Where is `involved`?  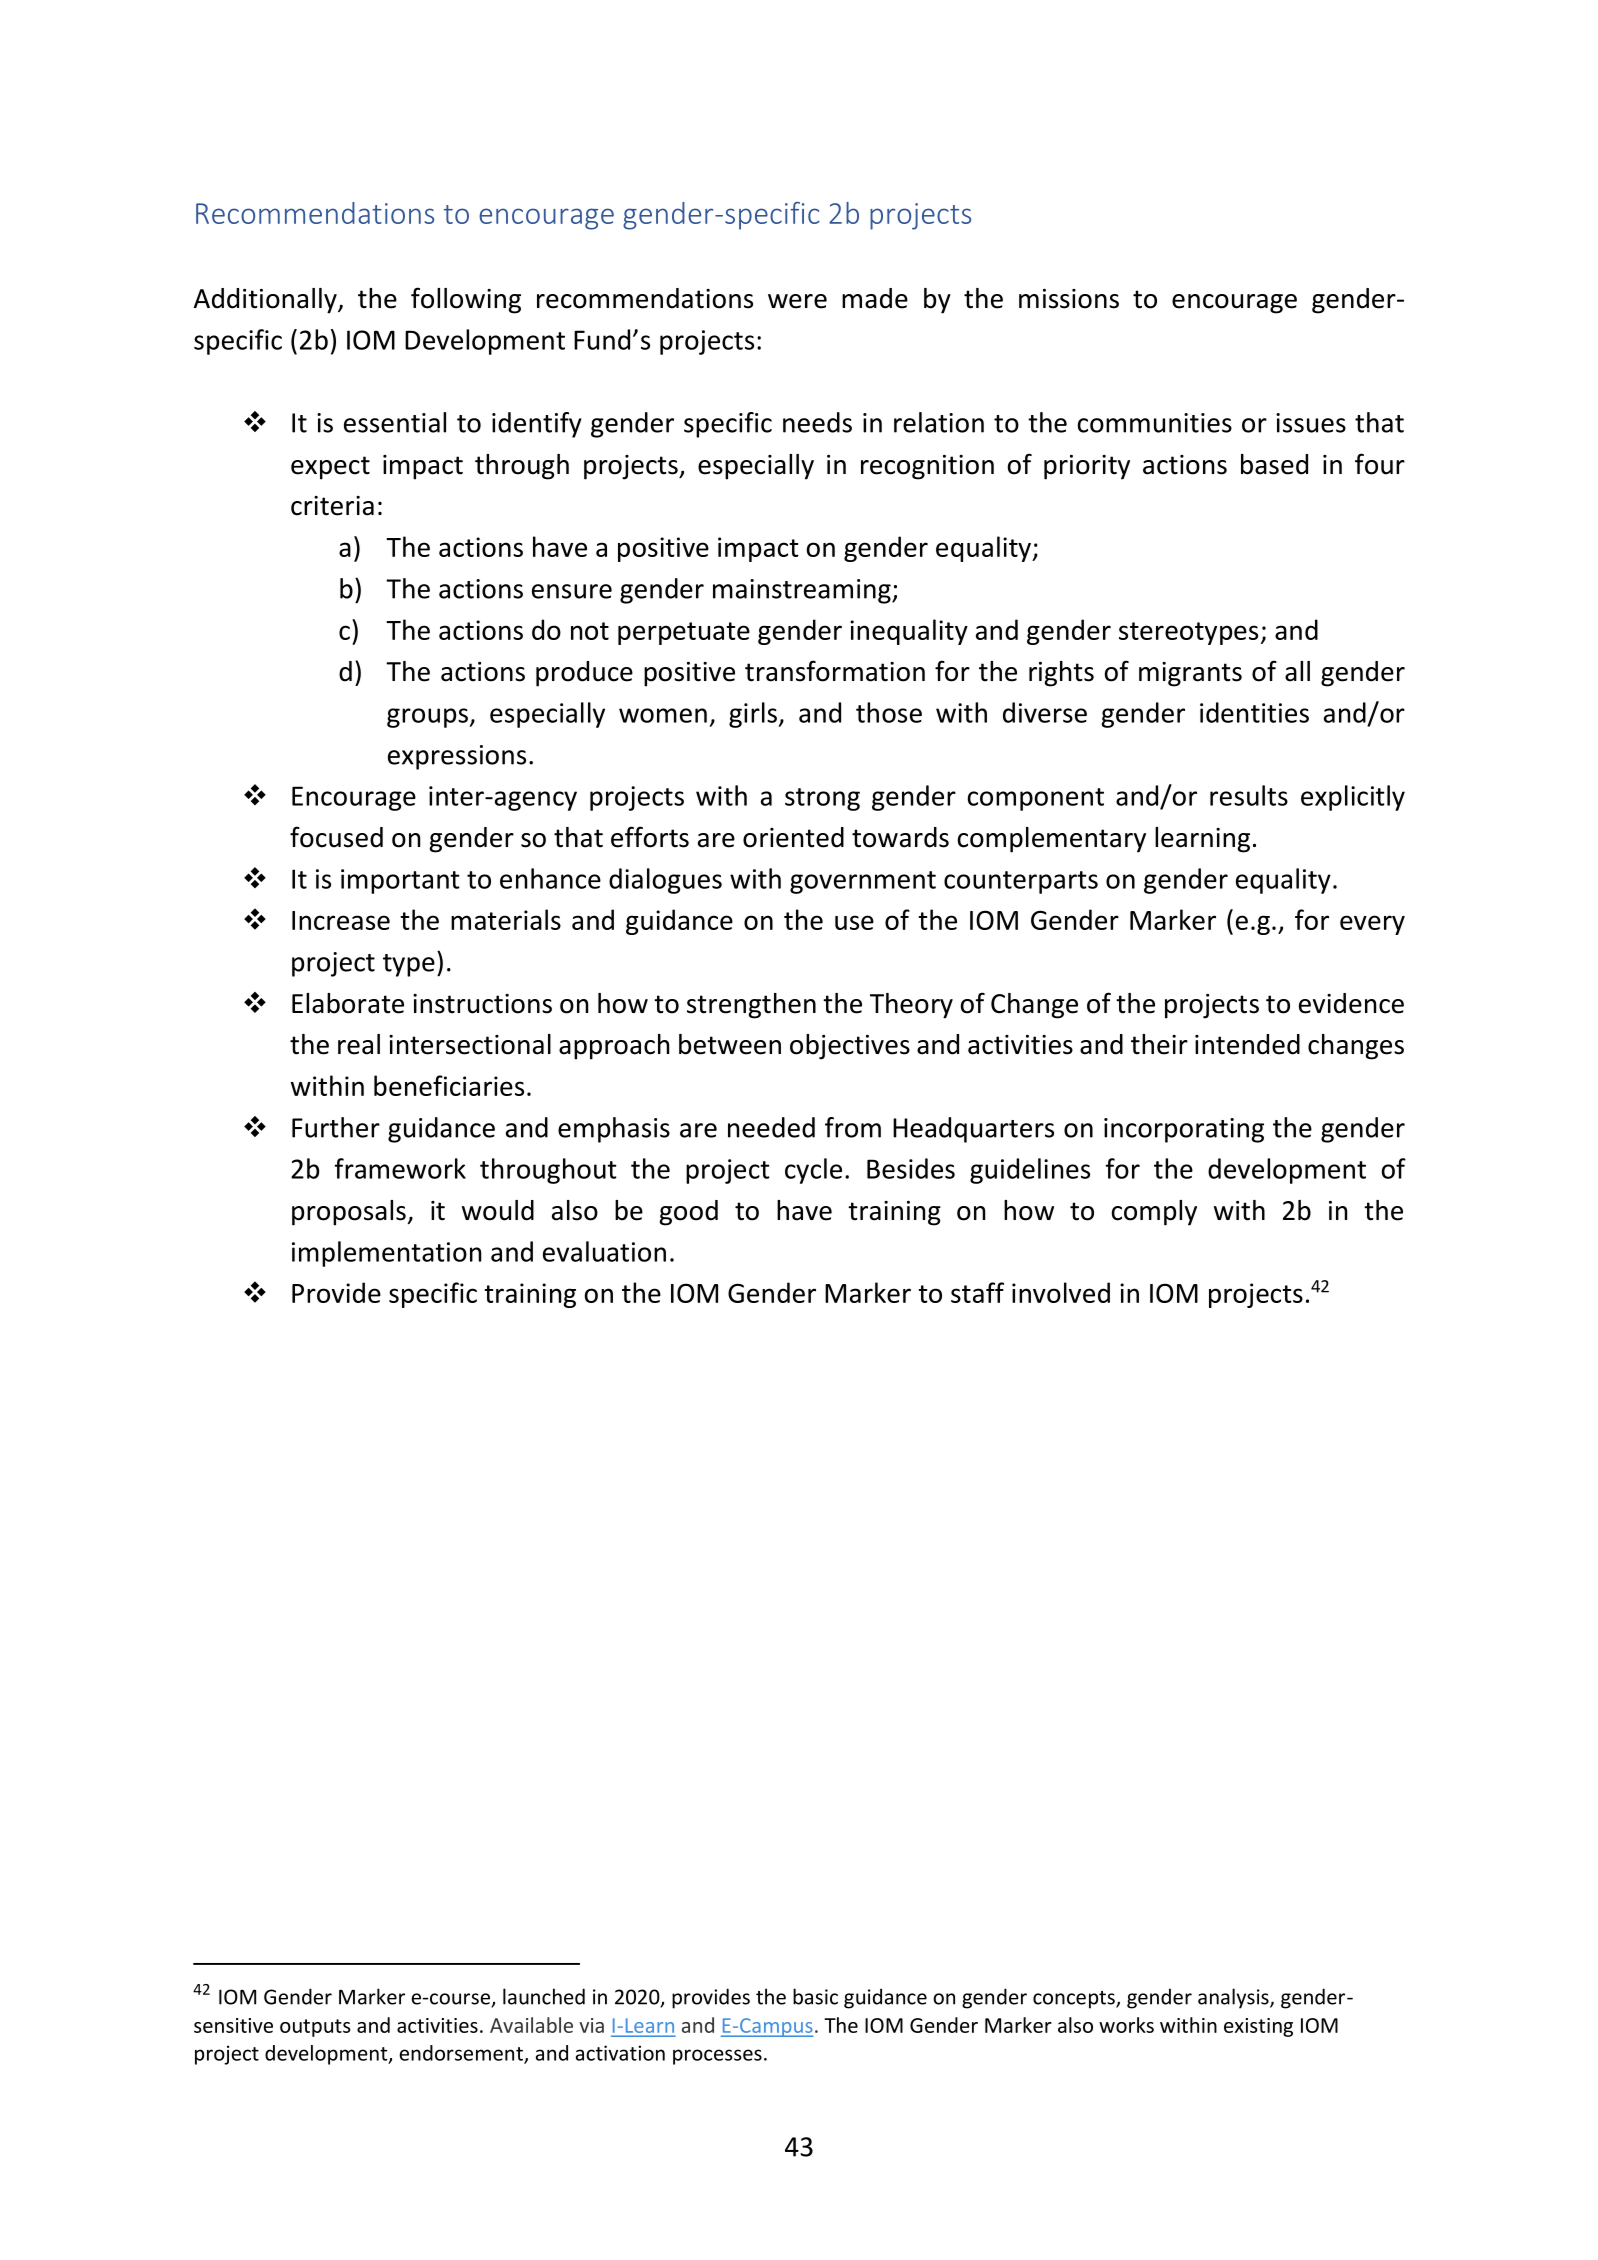
involved is located at coordinates (1061, 1292).
